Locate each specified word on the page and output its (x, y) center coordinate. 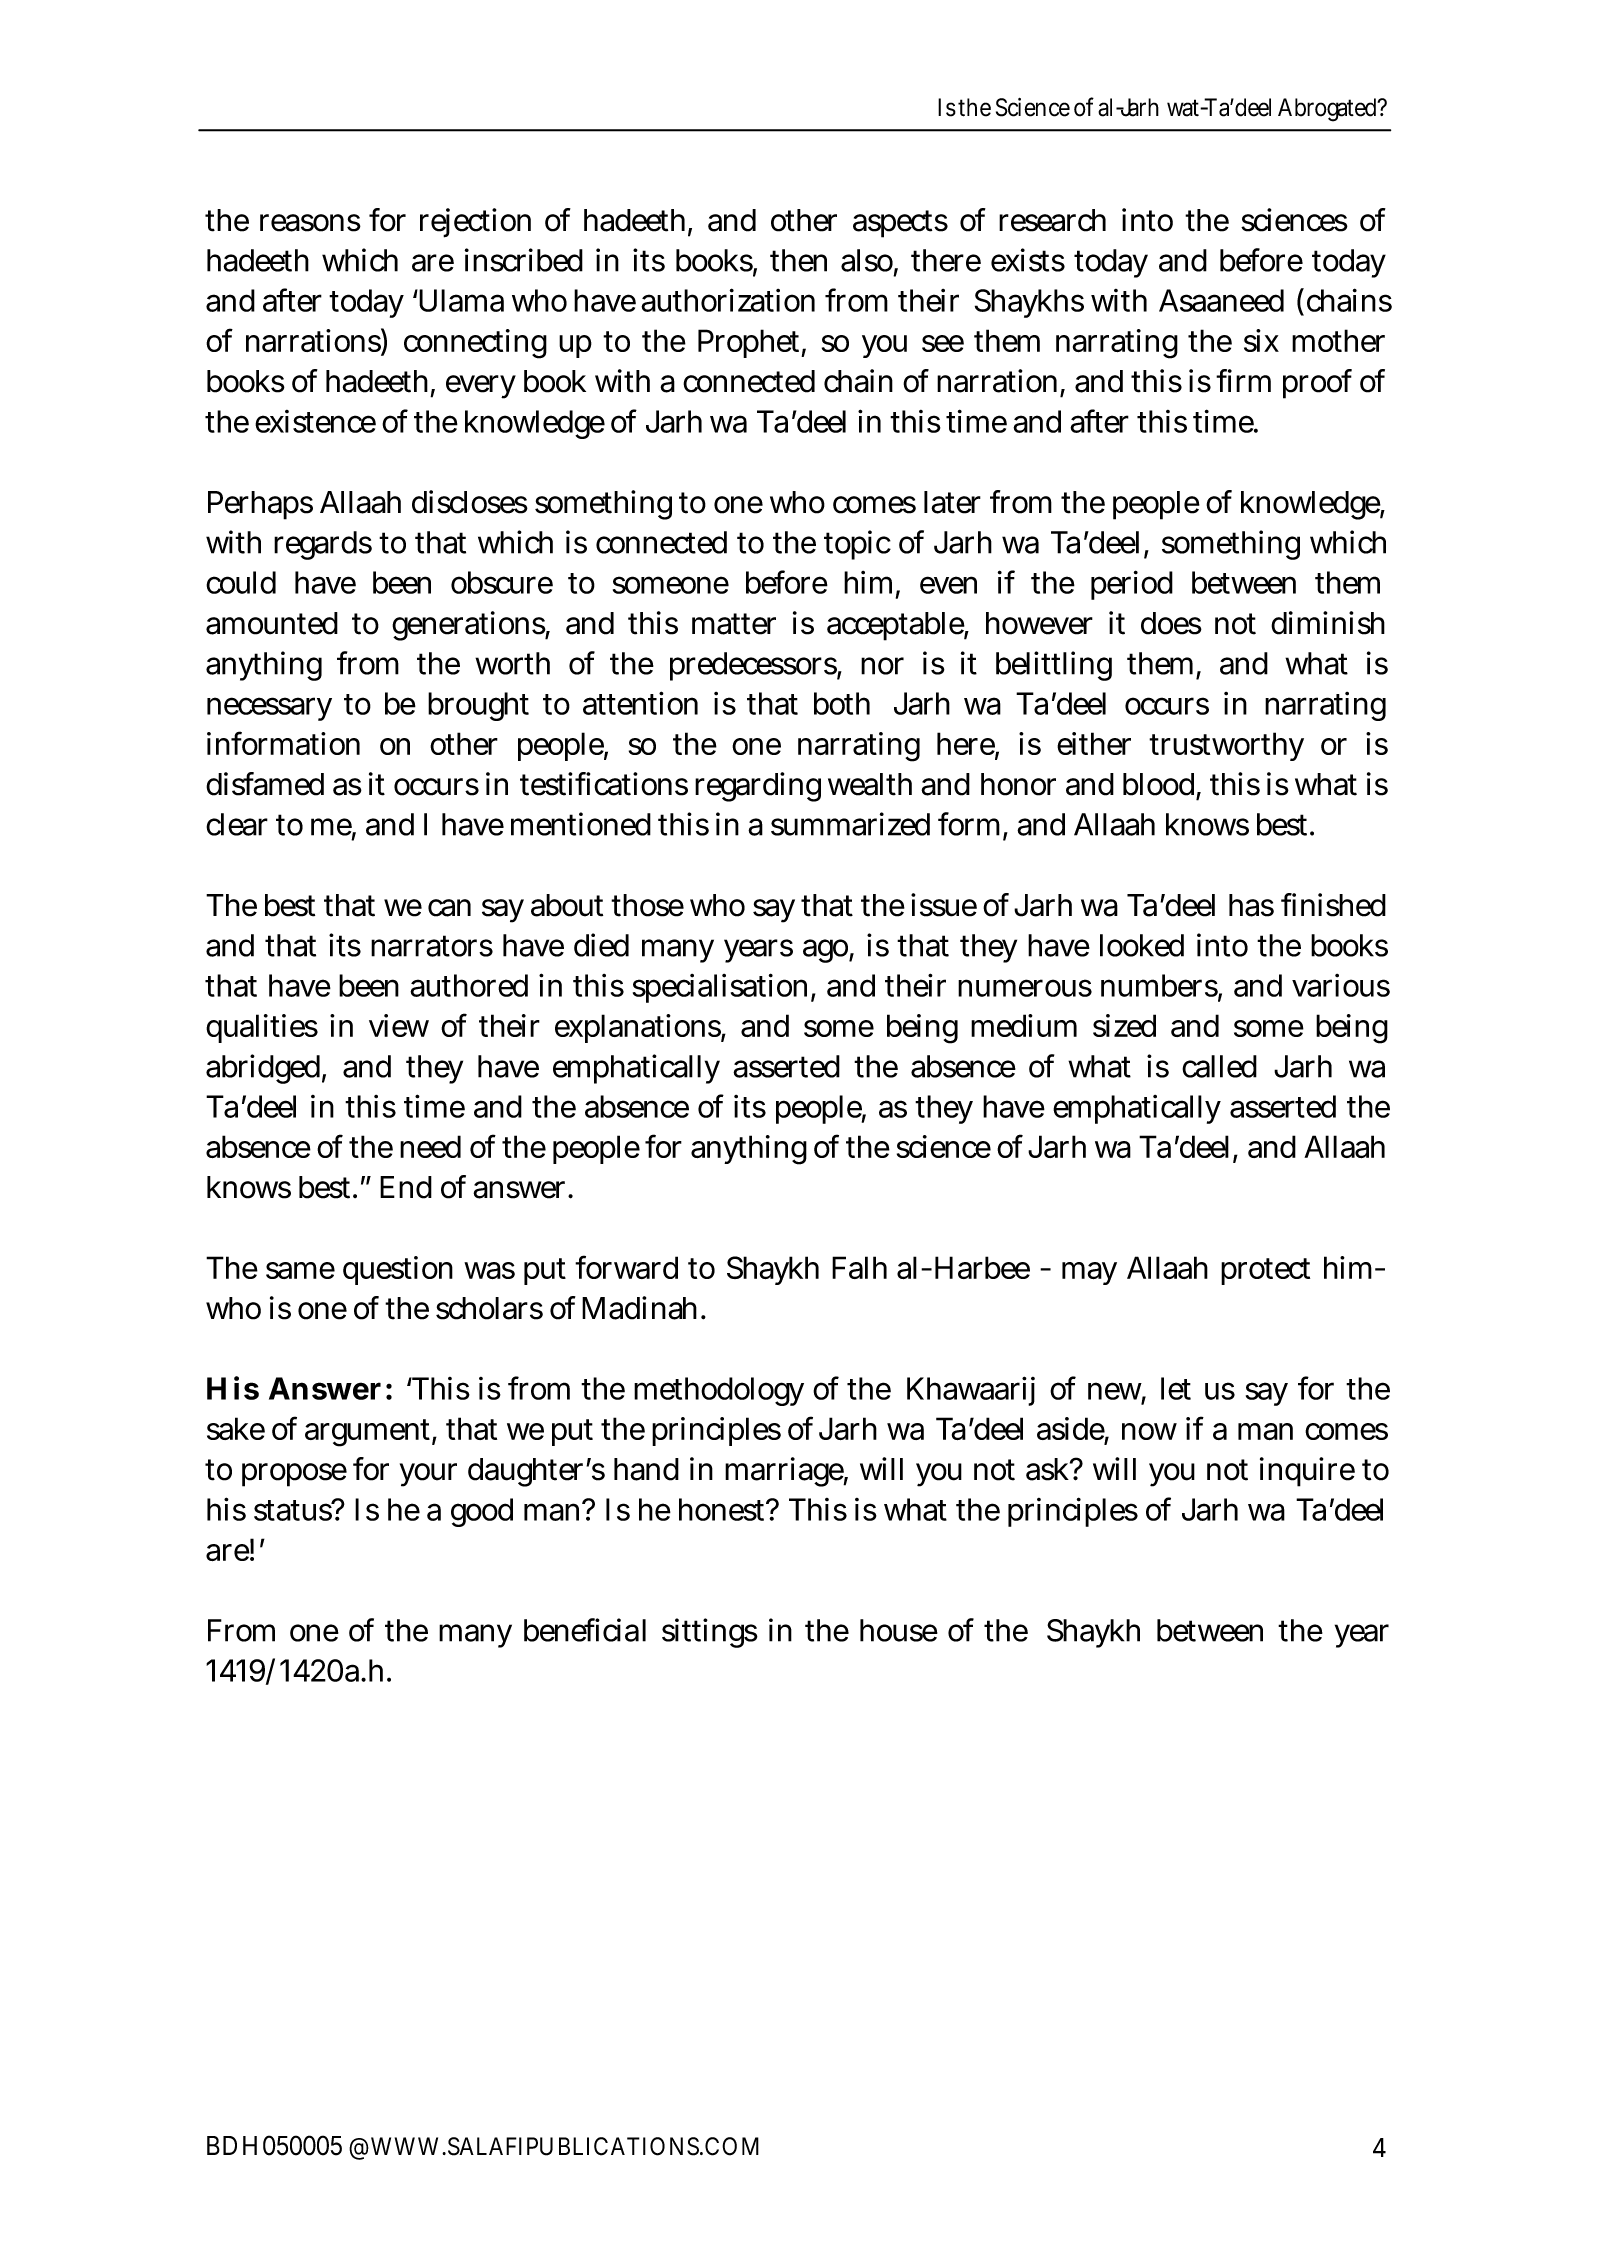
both (842, 703)
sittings (710, 1633)
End (406, 1187)
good (482, 1512)
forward (626, 1267)
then (798, 260)
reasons (310, 223)
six (1261, 340)
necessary (269, 709)
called (1219, 1066)
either (1094, 743)
